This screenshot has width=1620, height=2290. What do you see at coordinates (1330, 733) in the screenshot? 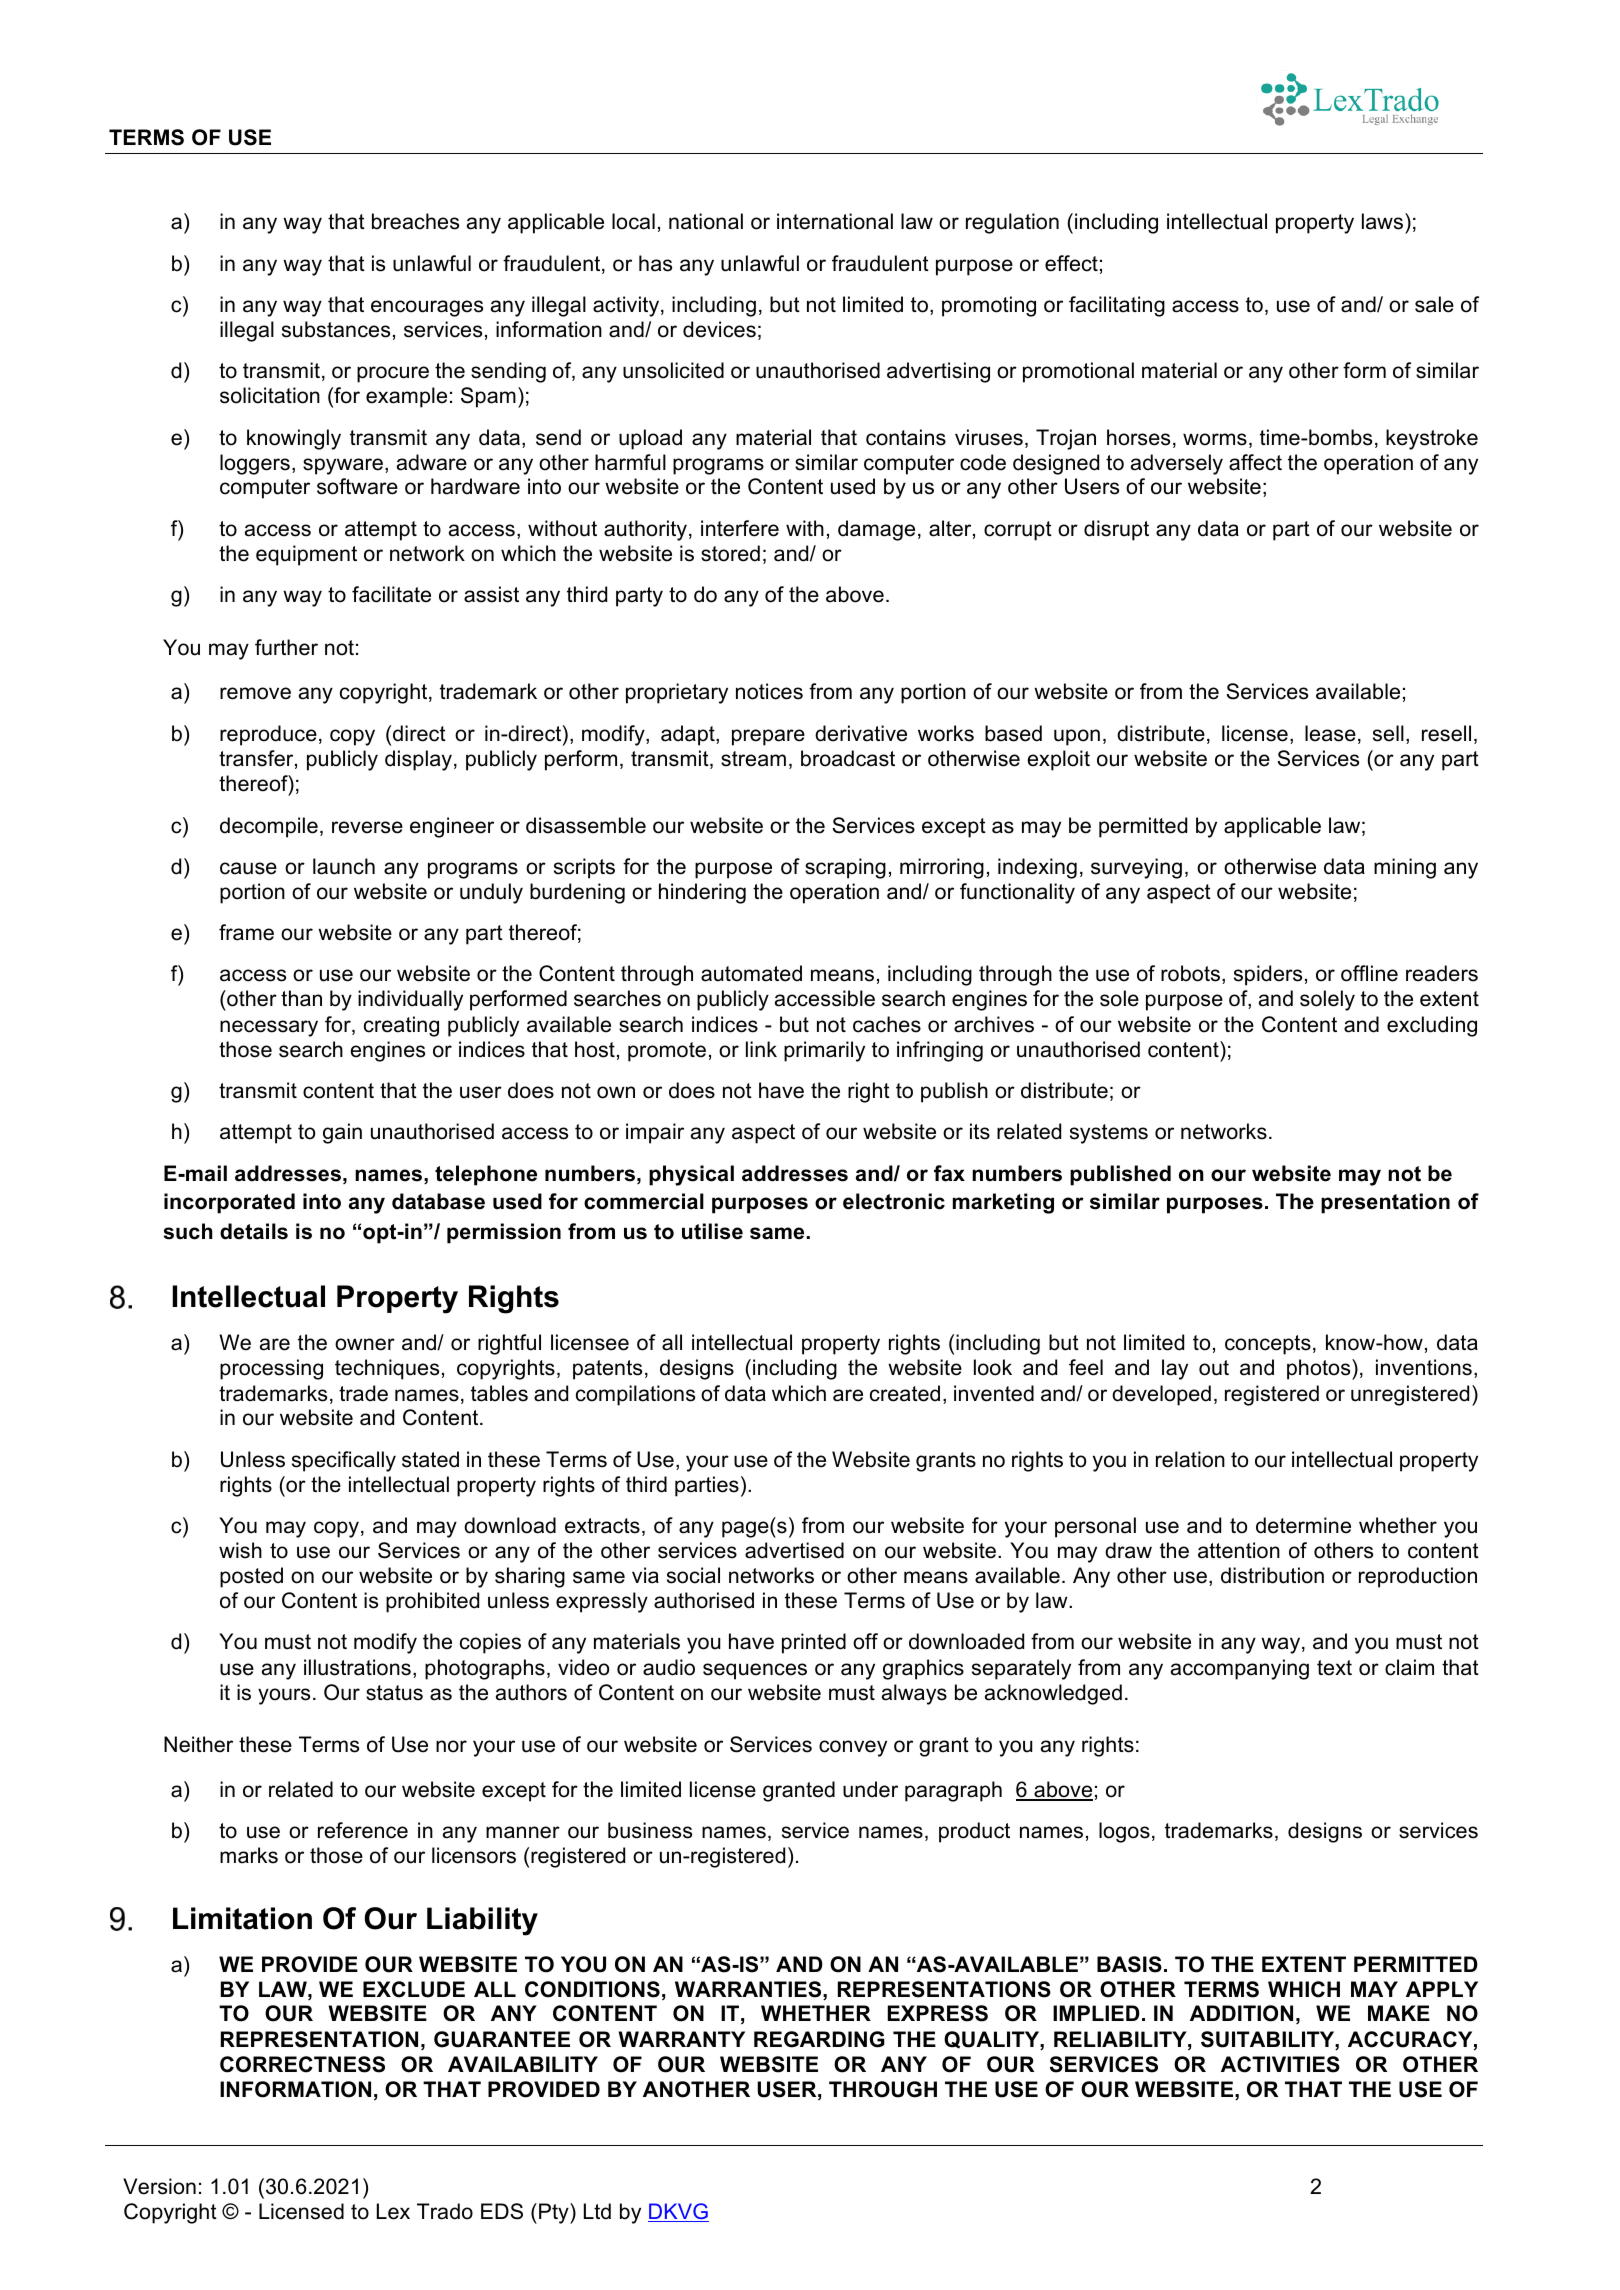
I see `lease` at bounding box center [1330, 733].
